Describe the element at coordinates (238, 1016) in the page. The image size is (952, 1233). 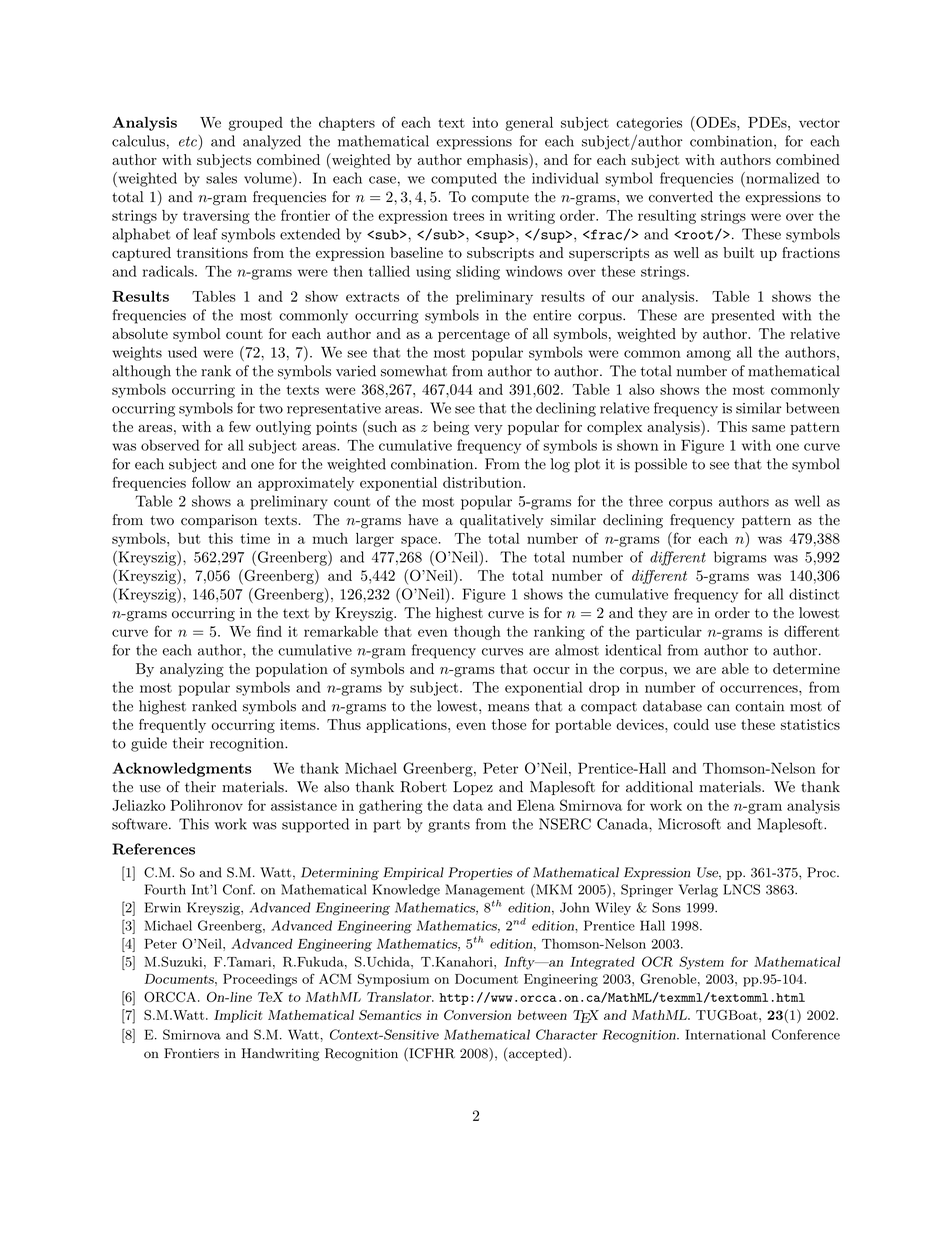
I see `Implicit` at that location.
